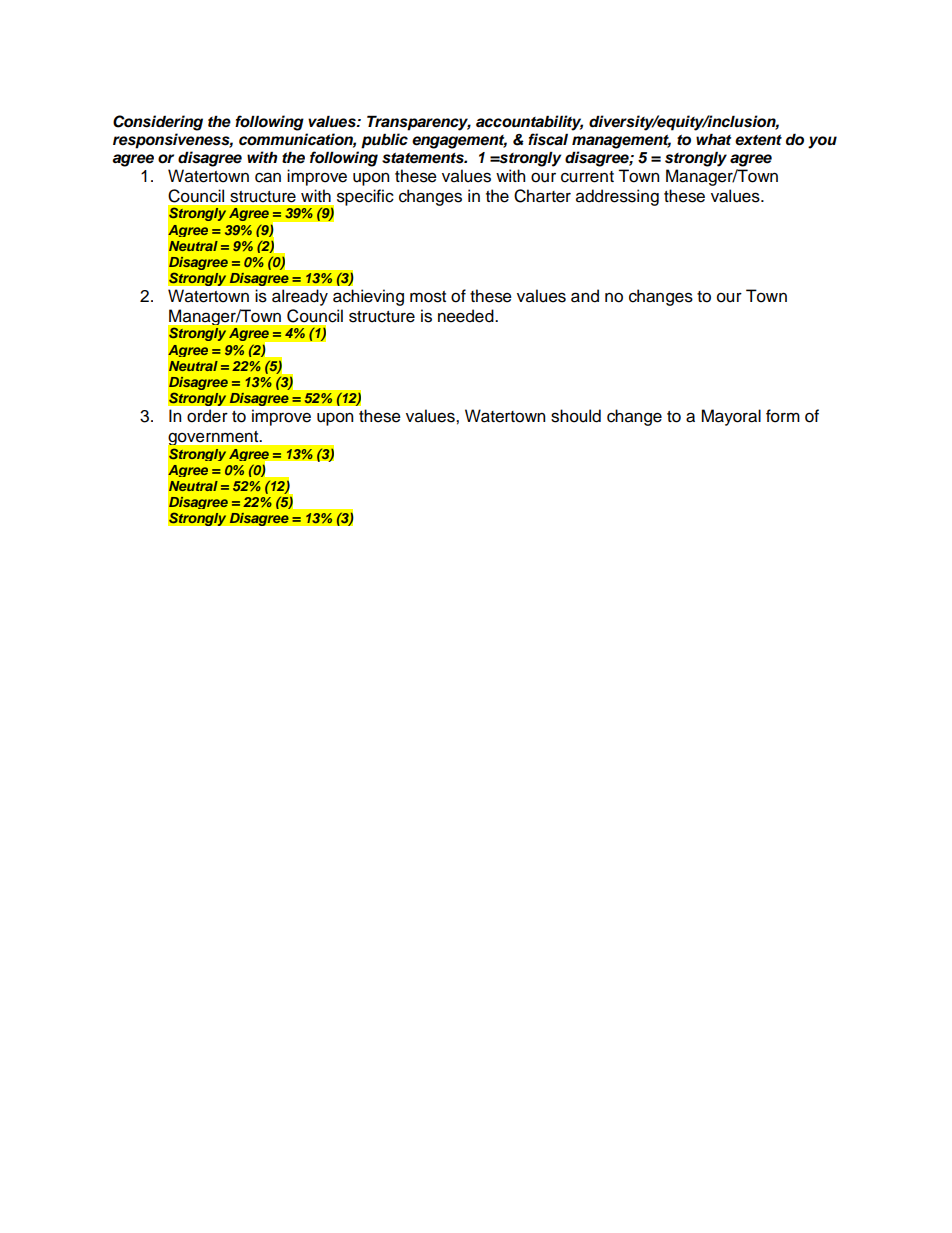 This screenshot has height=1233, width=952. What do you see at coordinates (585, 296) in the screenshot?
I see `and` at bounding box center [585, 296].
